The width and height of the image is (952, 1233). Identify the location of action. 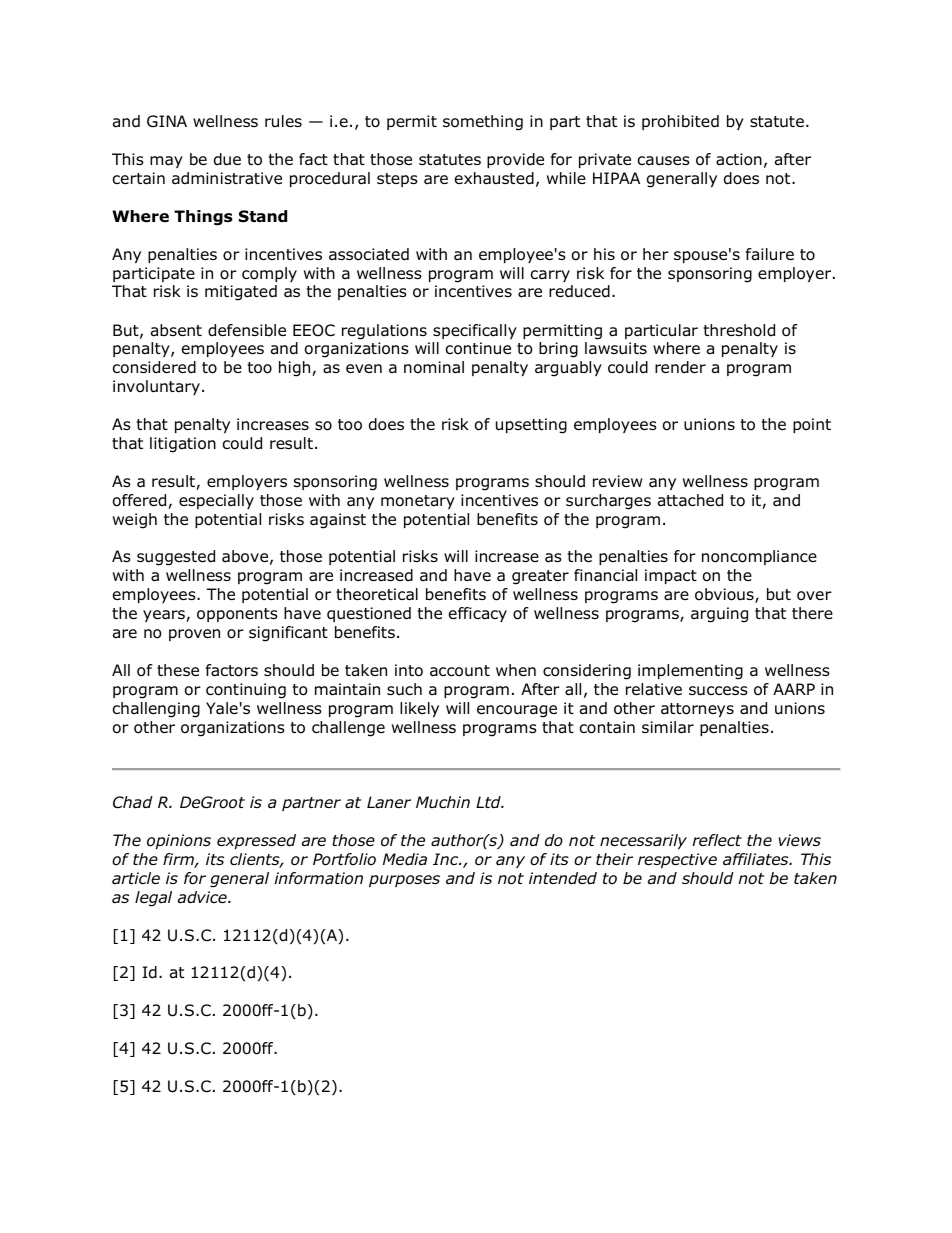
(739, 159).
